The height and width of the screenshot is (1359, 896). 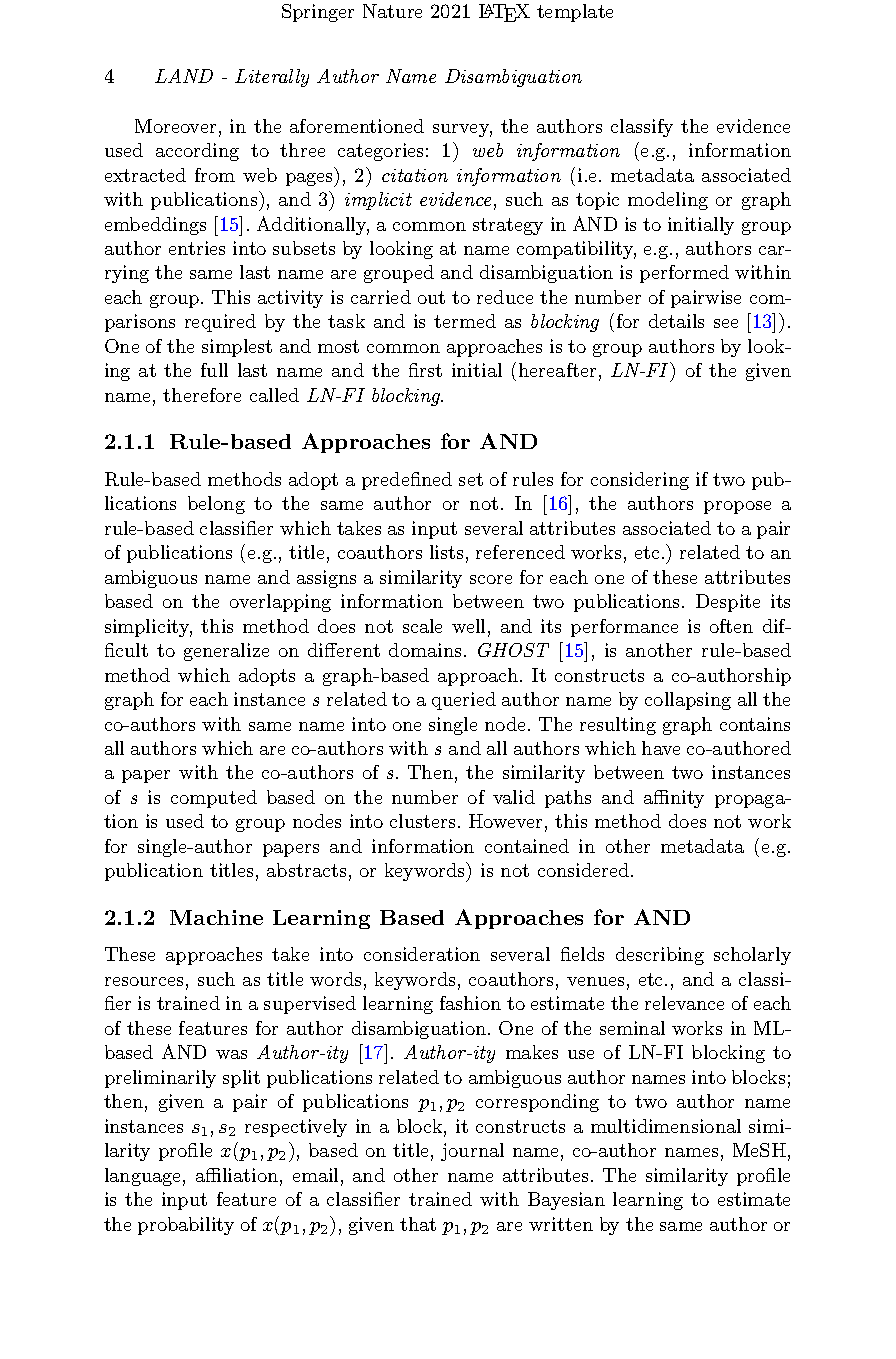 What do you see at coordinates (575, 13) in the screenshot?
I see `template` at bounding box center [575, 13].
